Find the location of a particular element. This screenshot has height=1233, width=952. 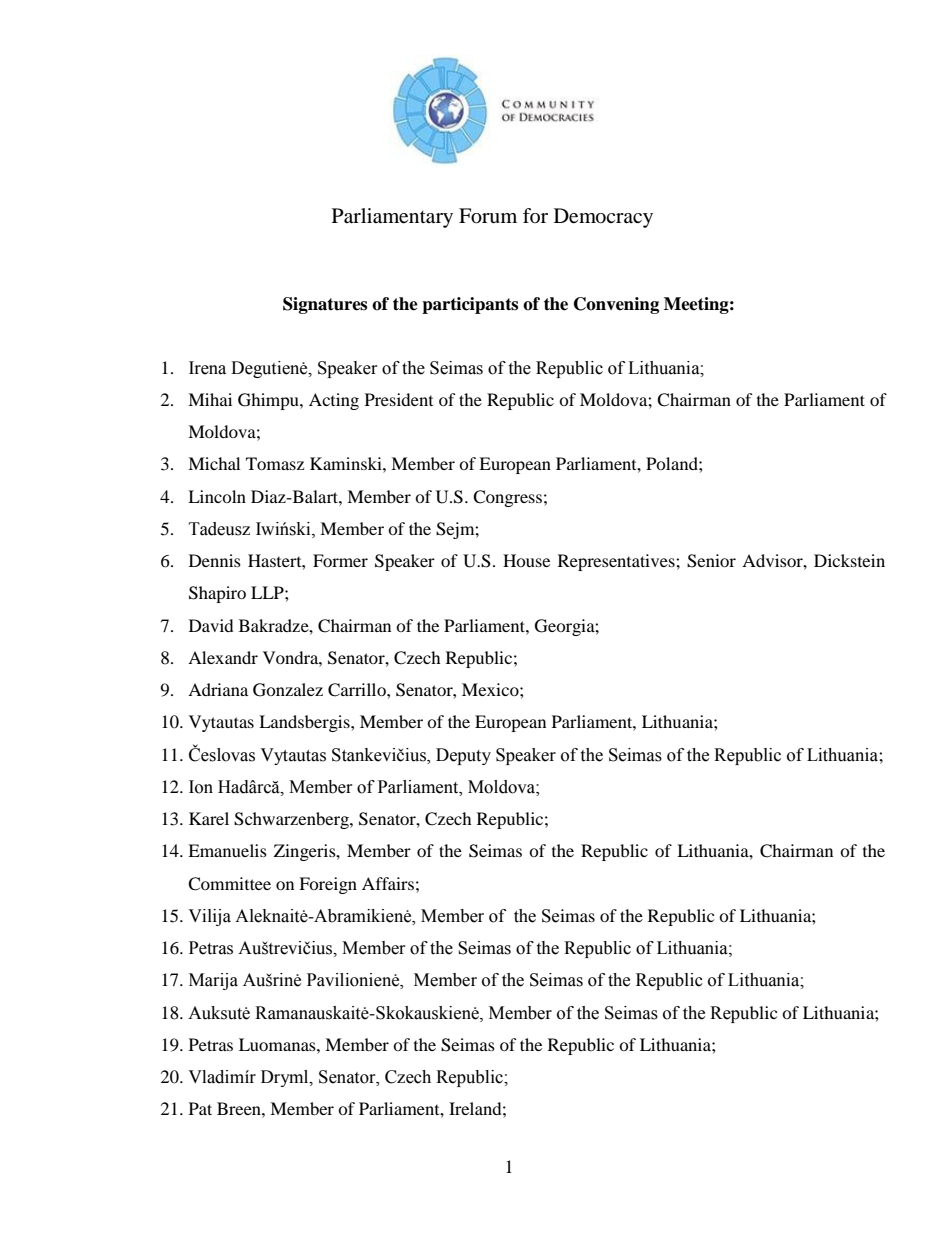

Foreign is located at coordinates (328, 885).
